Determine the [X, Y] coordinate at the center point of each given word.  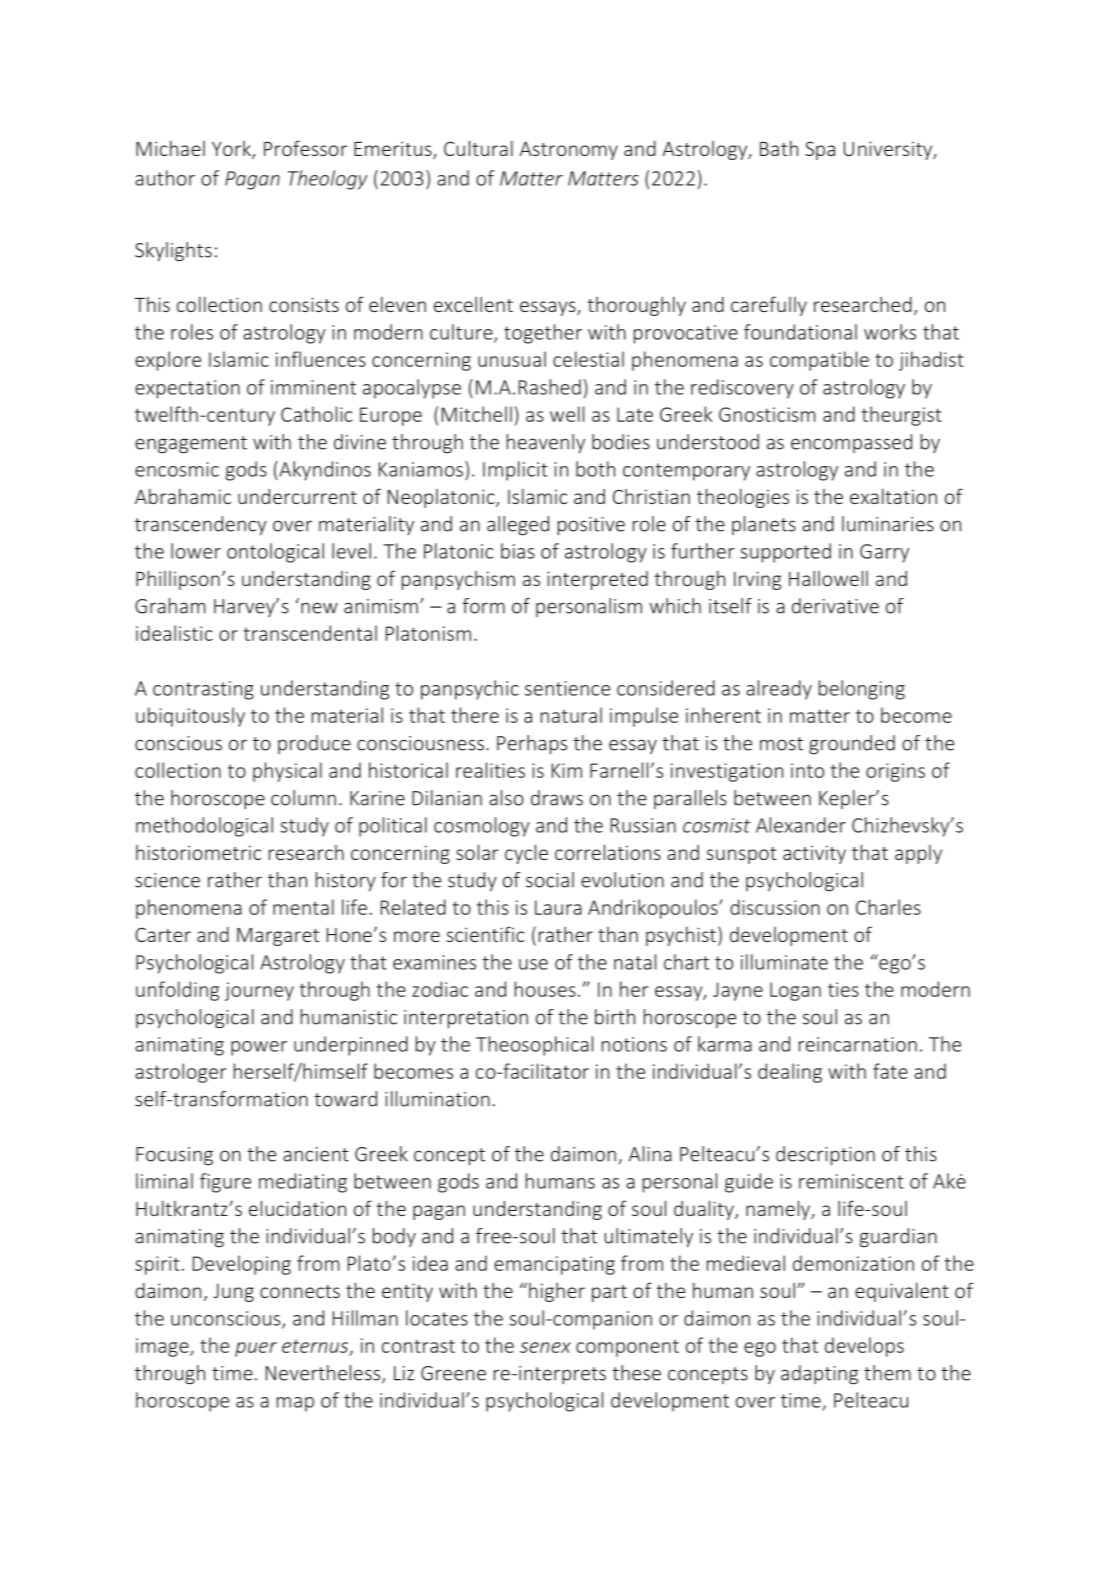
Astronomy [569, 150]
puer [256, 1349]
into [807, 770]
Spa [820, 150]
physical [287, 772]
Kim [567, 770]
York [232, 150]
